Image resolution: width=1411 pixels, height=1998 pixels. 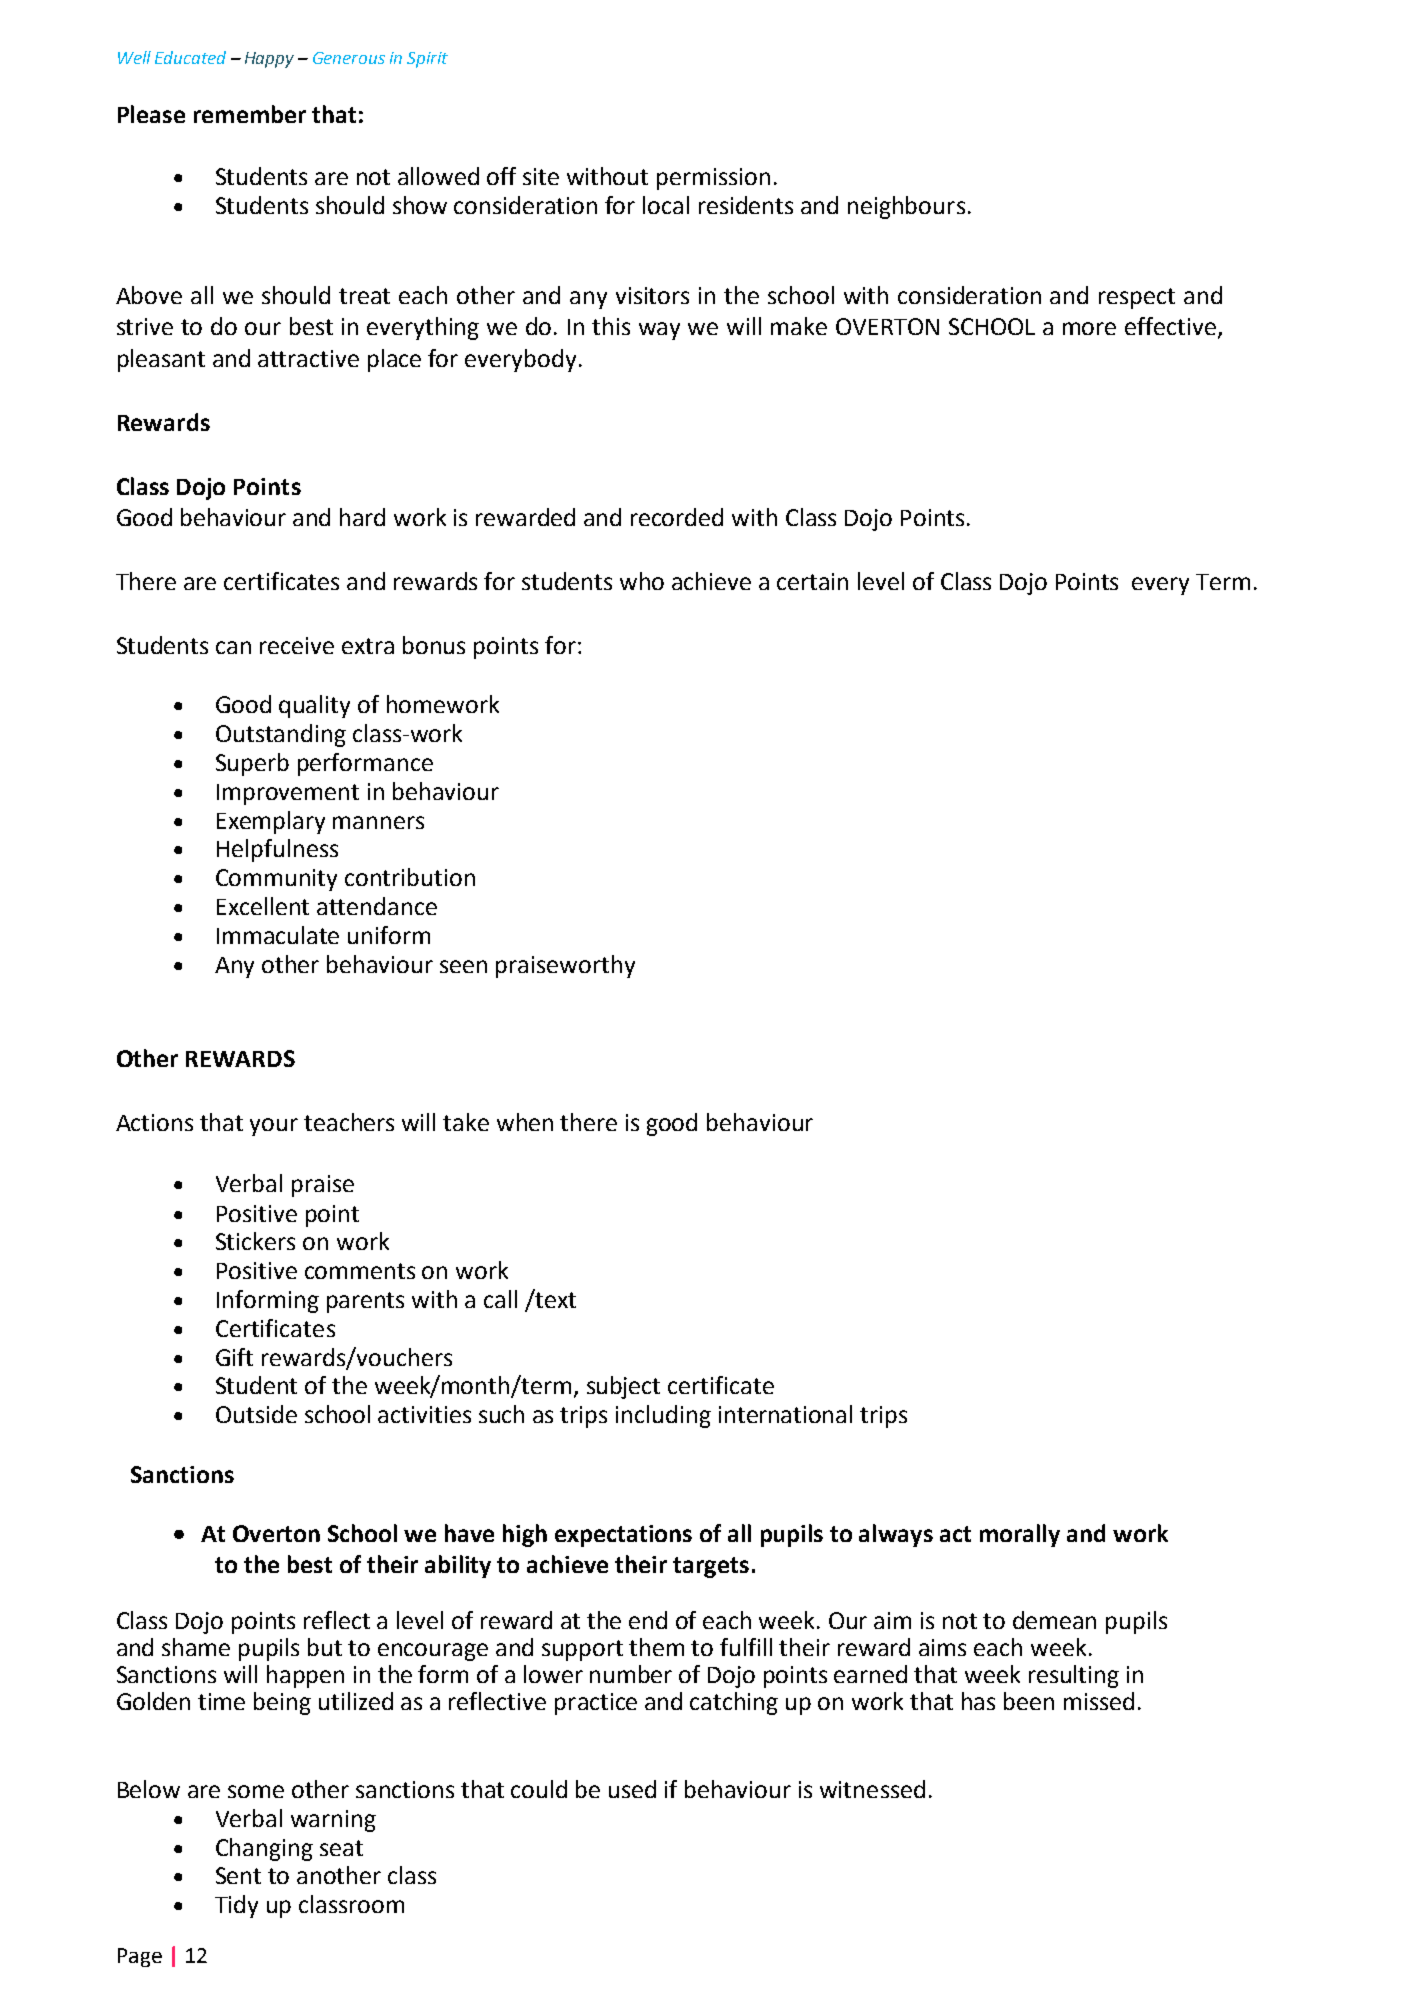 I want to click on remember, so click(x=250, y=114).
